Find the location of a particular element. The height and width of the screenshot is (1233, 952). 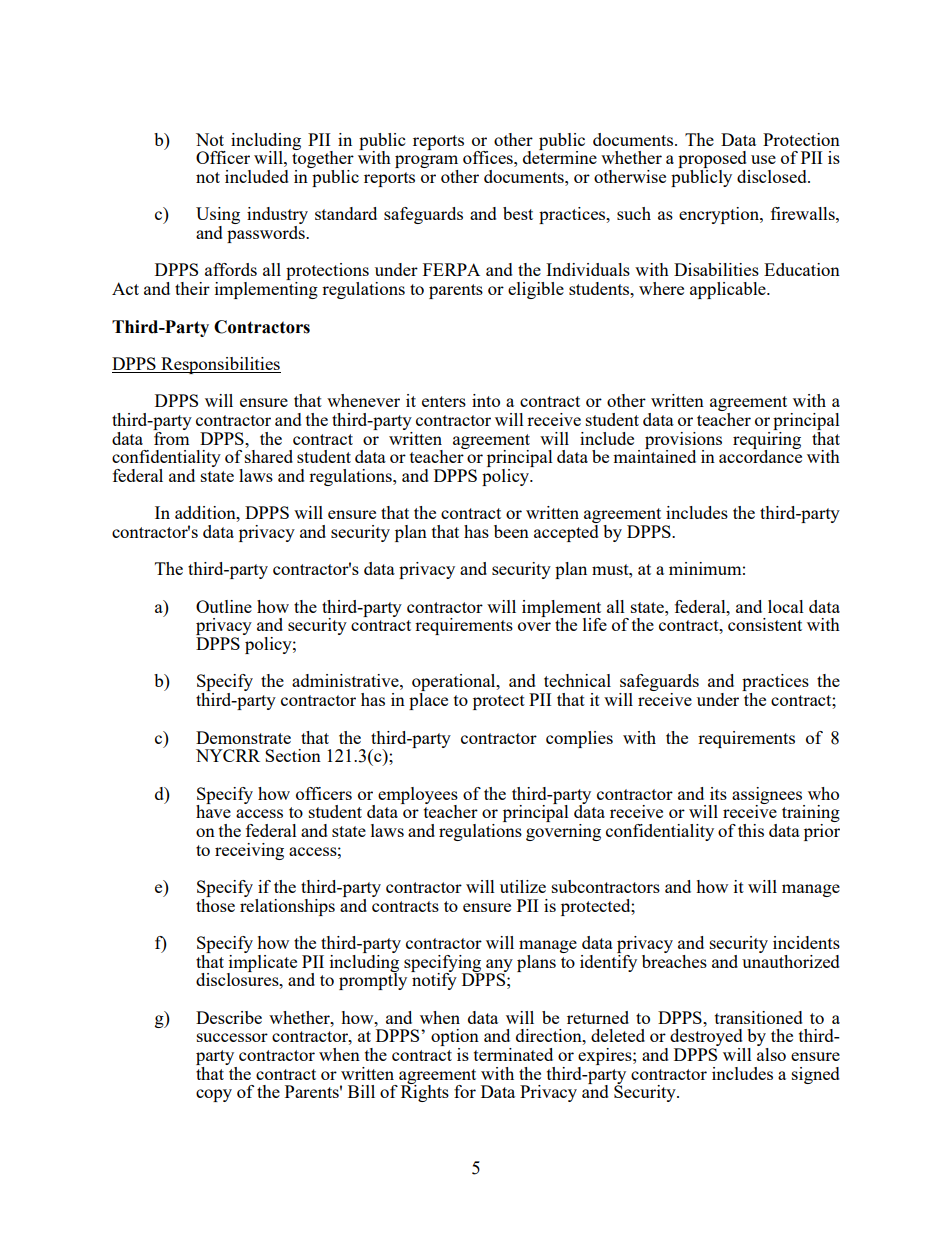

Outline is located at coordinates (224, 606).
